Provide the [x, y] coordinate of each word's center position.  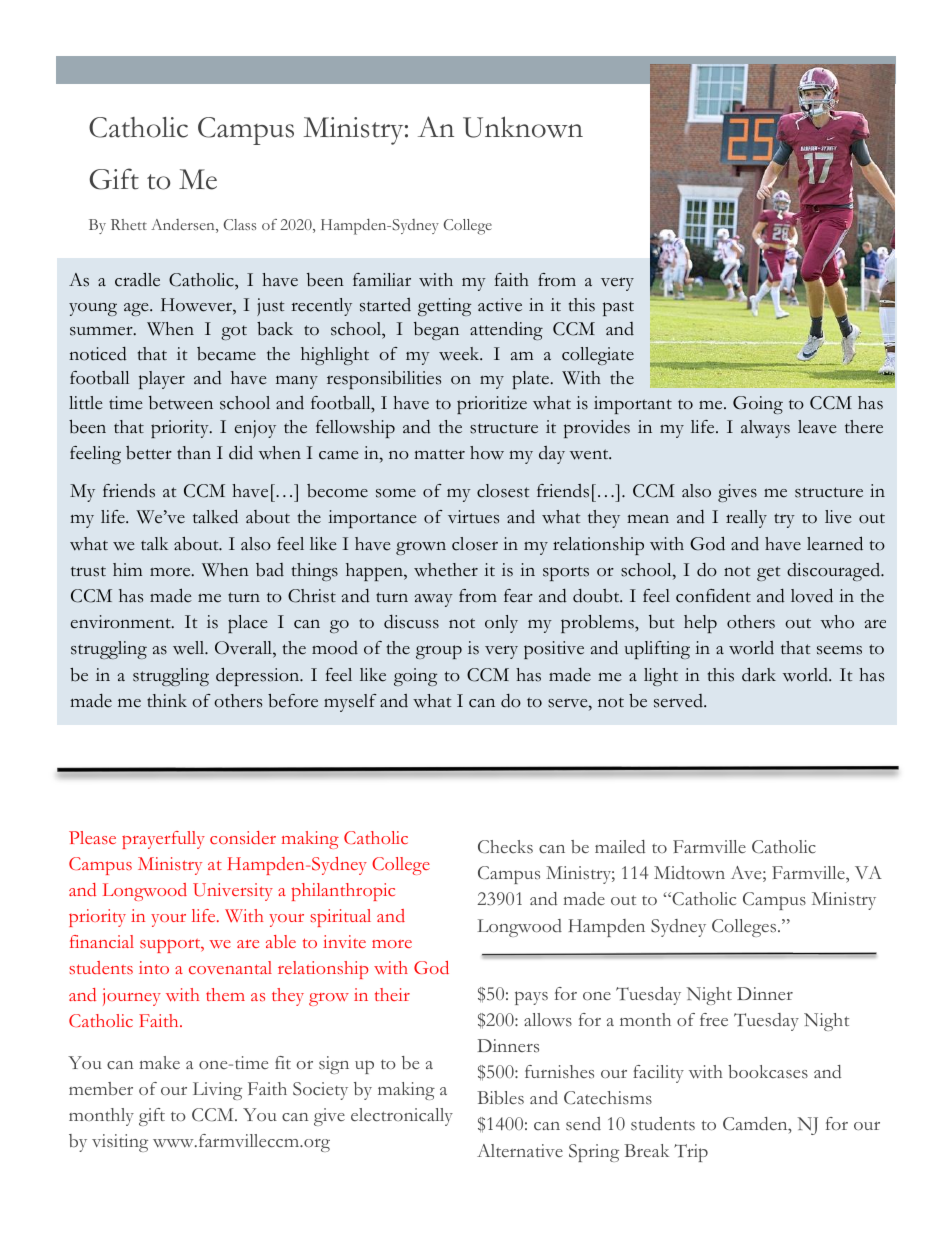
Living [217, 1091]
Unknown [523, 127]
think [167, 700]
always [765, 429]
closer [475, 544]
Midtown [689, 873]
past [618, 308]
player [162, 380]
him [127, 569]
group [439, 652]
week [460, 354]
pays [531, 998]
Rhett [129, 224]
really [746, 519]
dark [759, 674]
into [154, 967]
